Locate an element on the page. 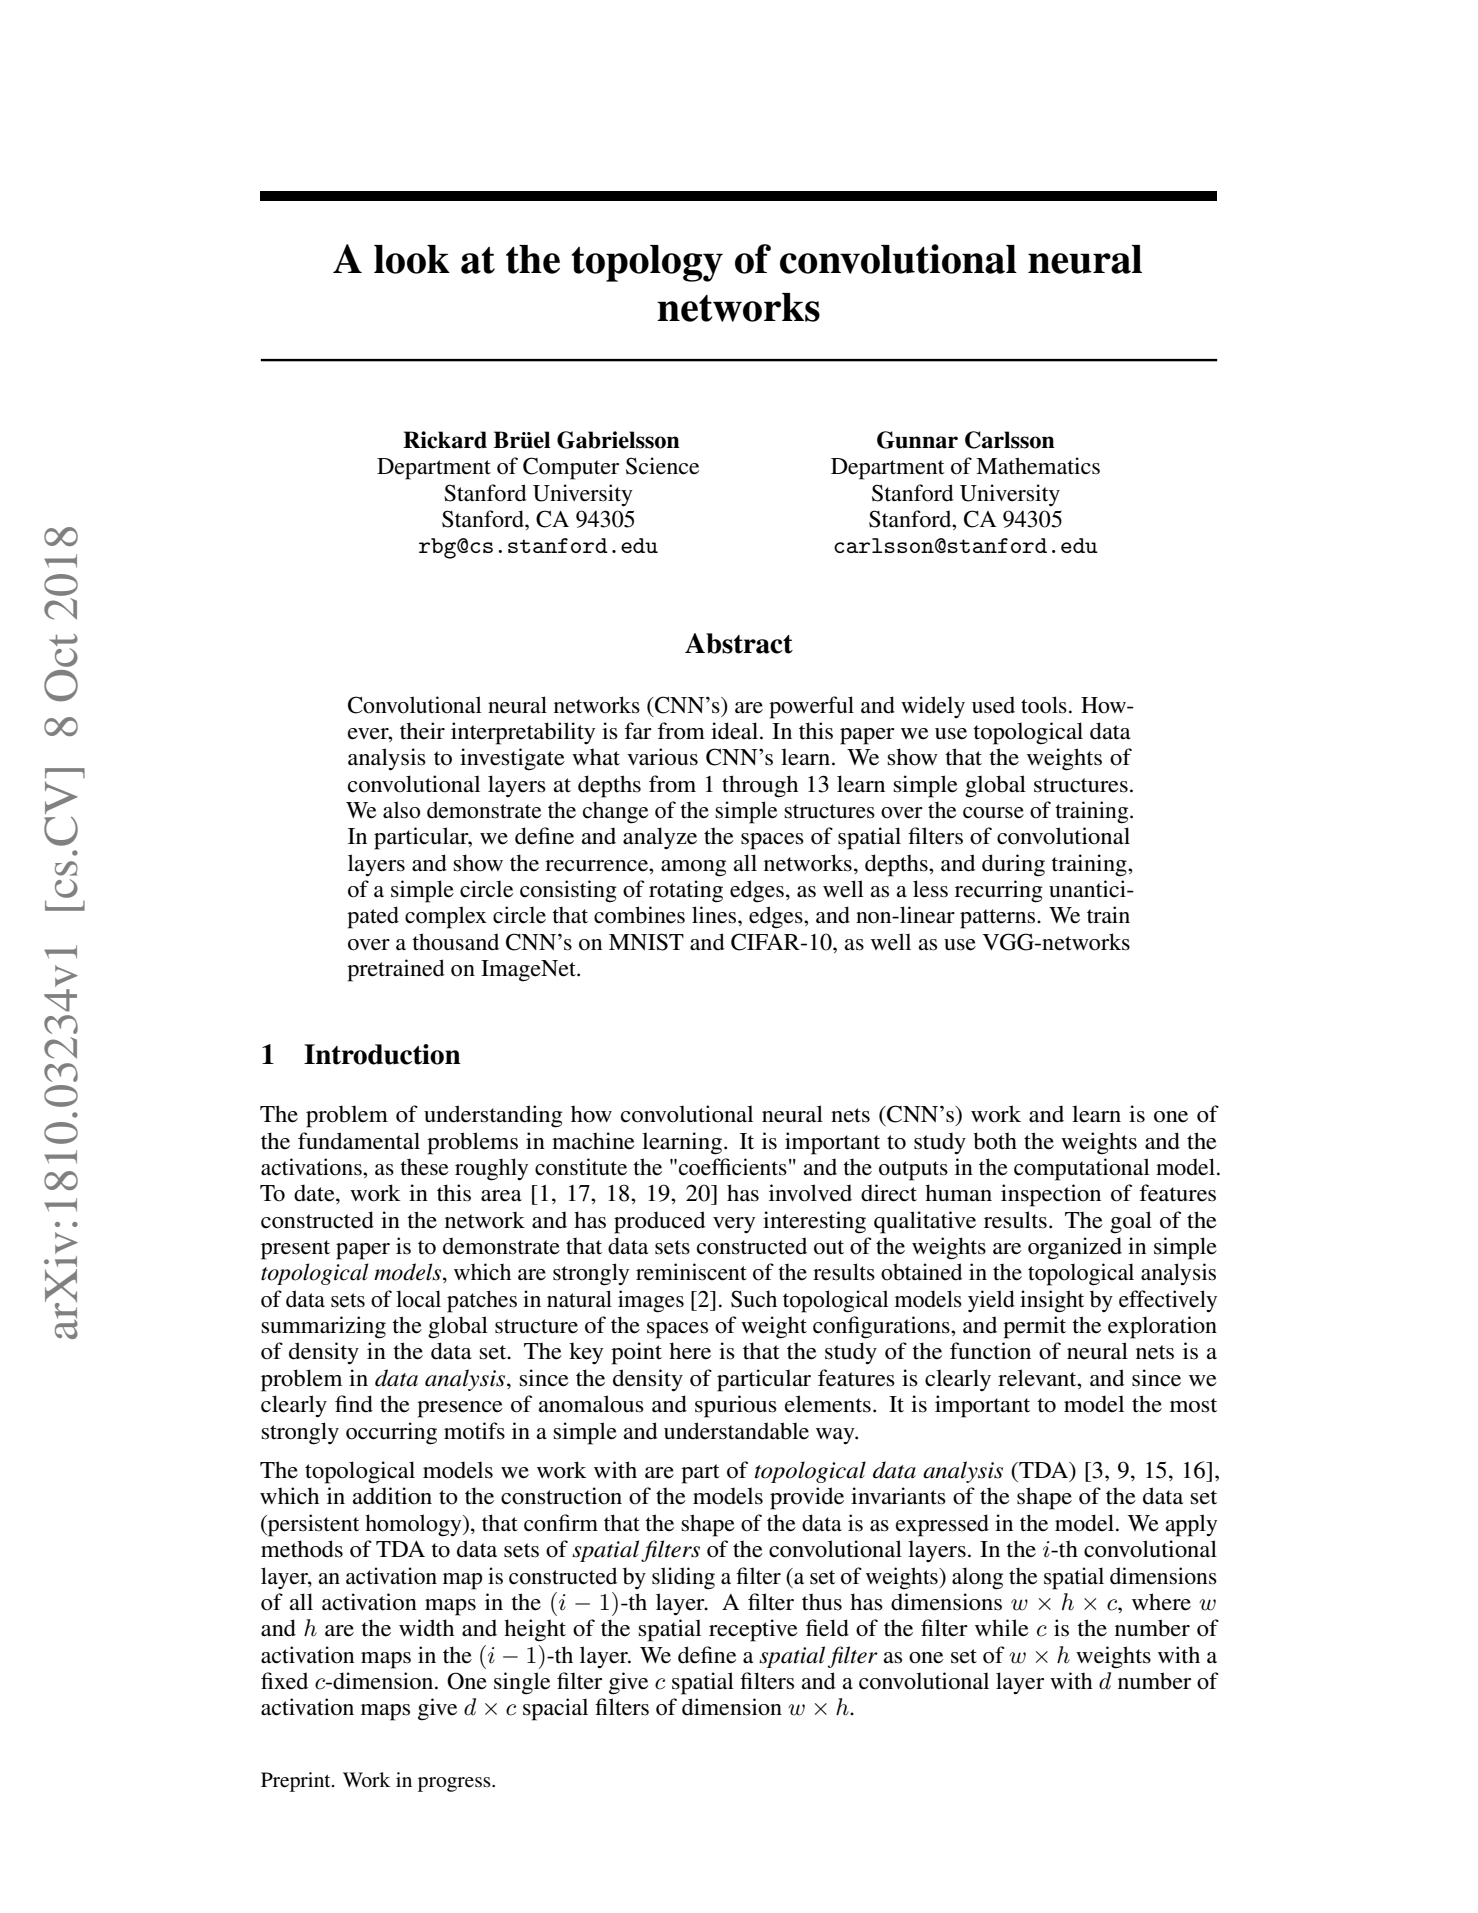  topology is located at coordinates (647, 263).
